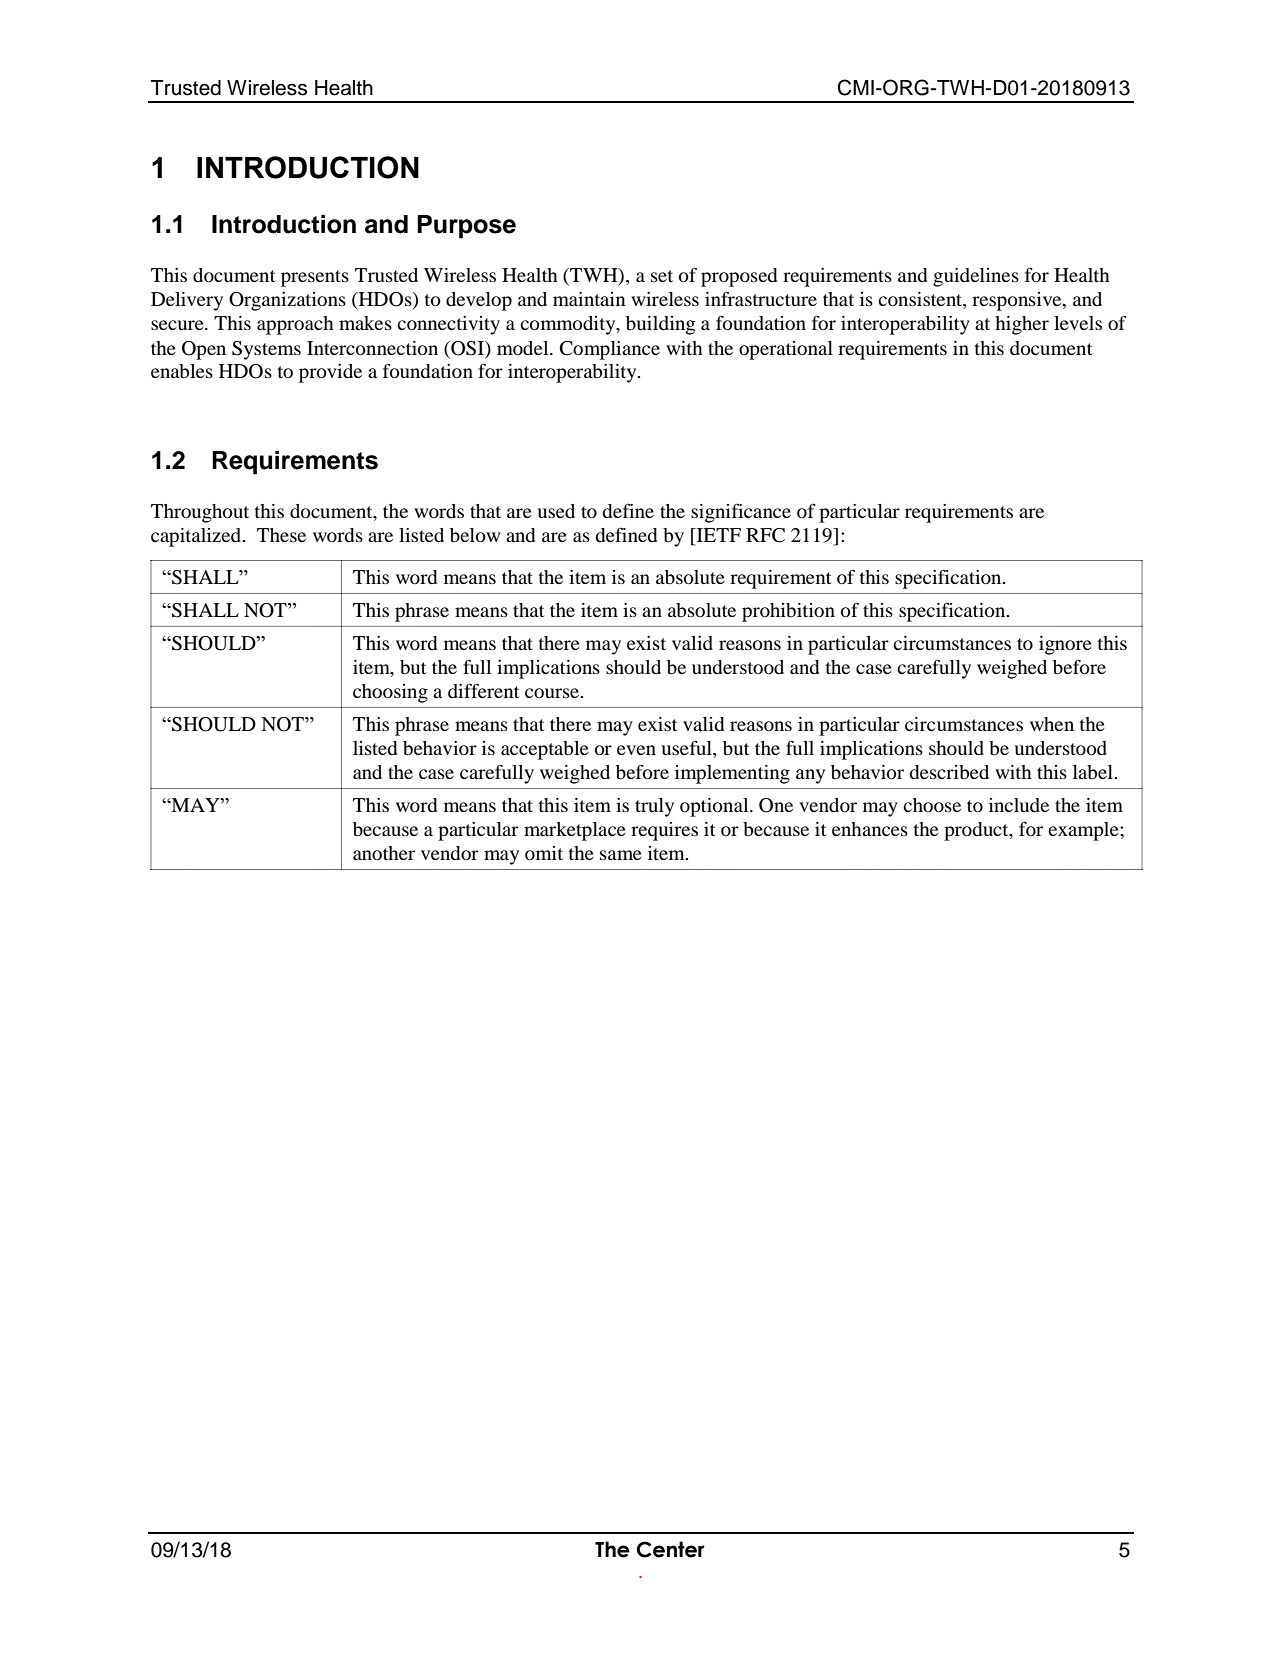  I want to click on These, so click(281, 535).
